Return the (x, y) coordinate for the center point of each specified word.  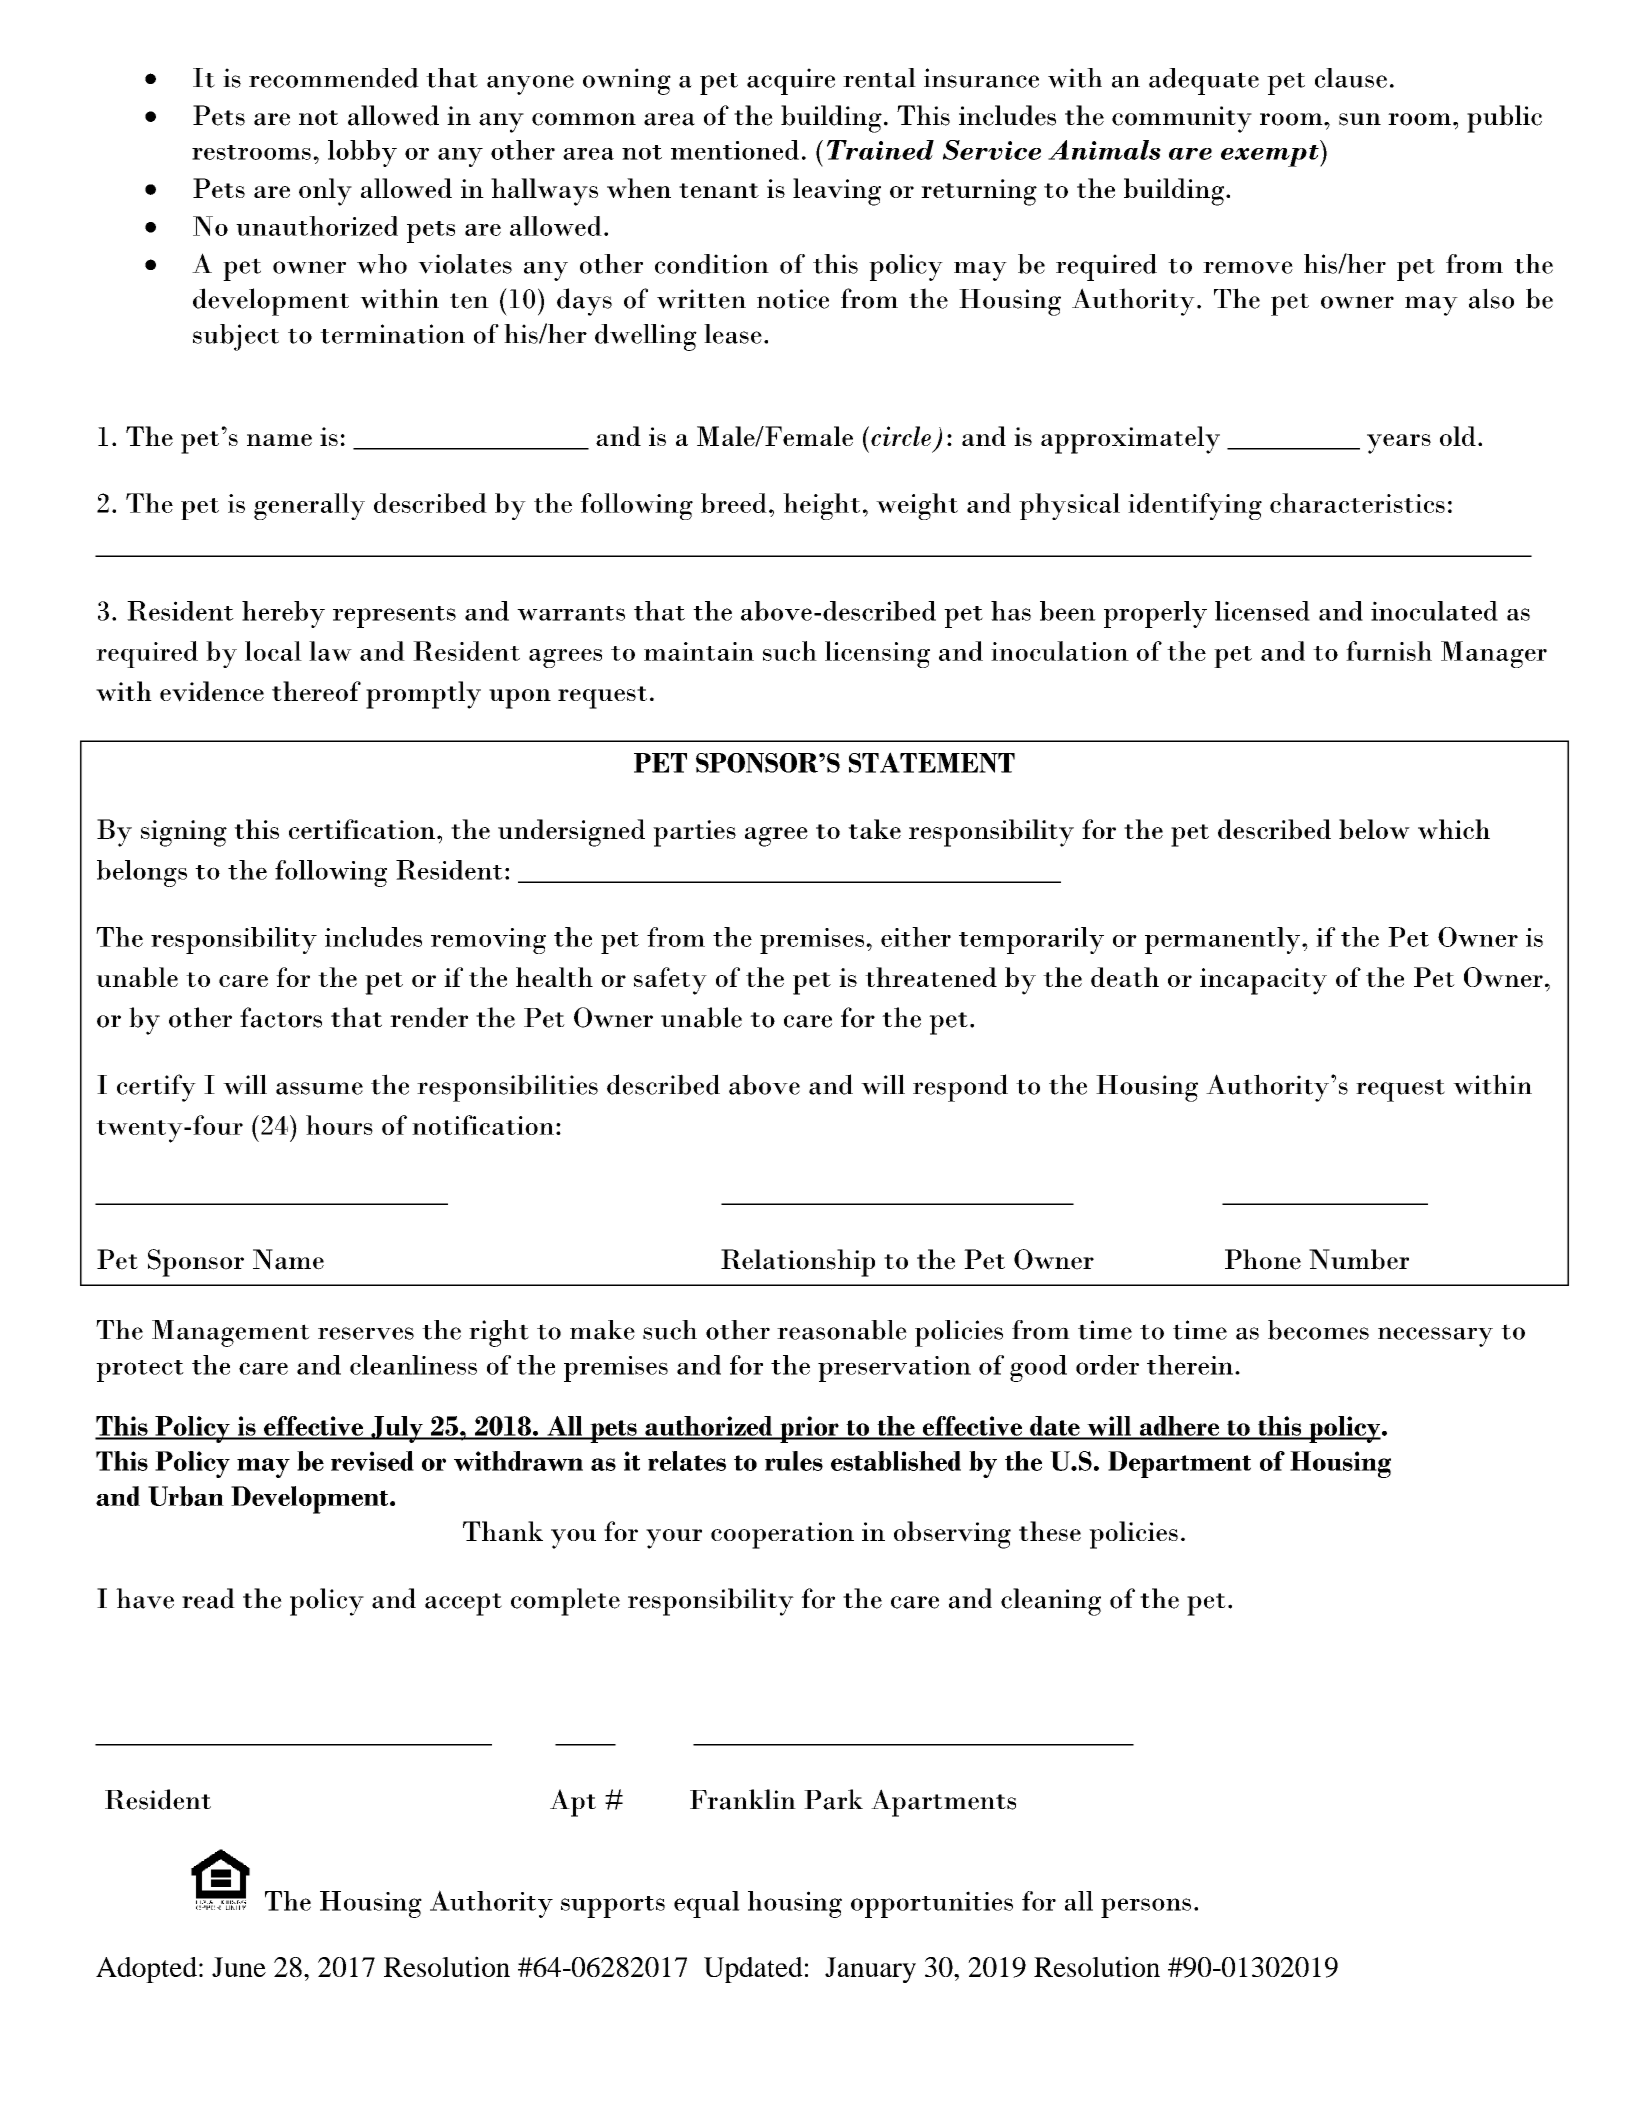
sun (1360, 119)
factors (281, 1017)
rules (794, 1461)
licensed (1262, 611)
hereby (283, 614)
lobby (362, 153)
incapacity (1263, 981)
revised (372, 1461)
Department (1179, 1464)
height (821, 506)
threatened (931, 977)
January (870, 1970)
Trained (880, 150)
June (239, 1967)
